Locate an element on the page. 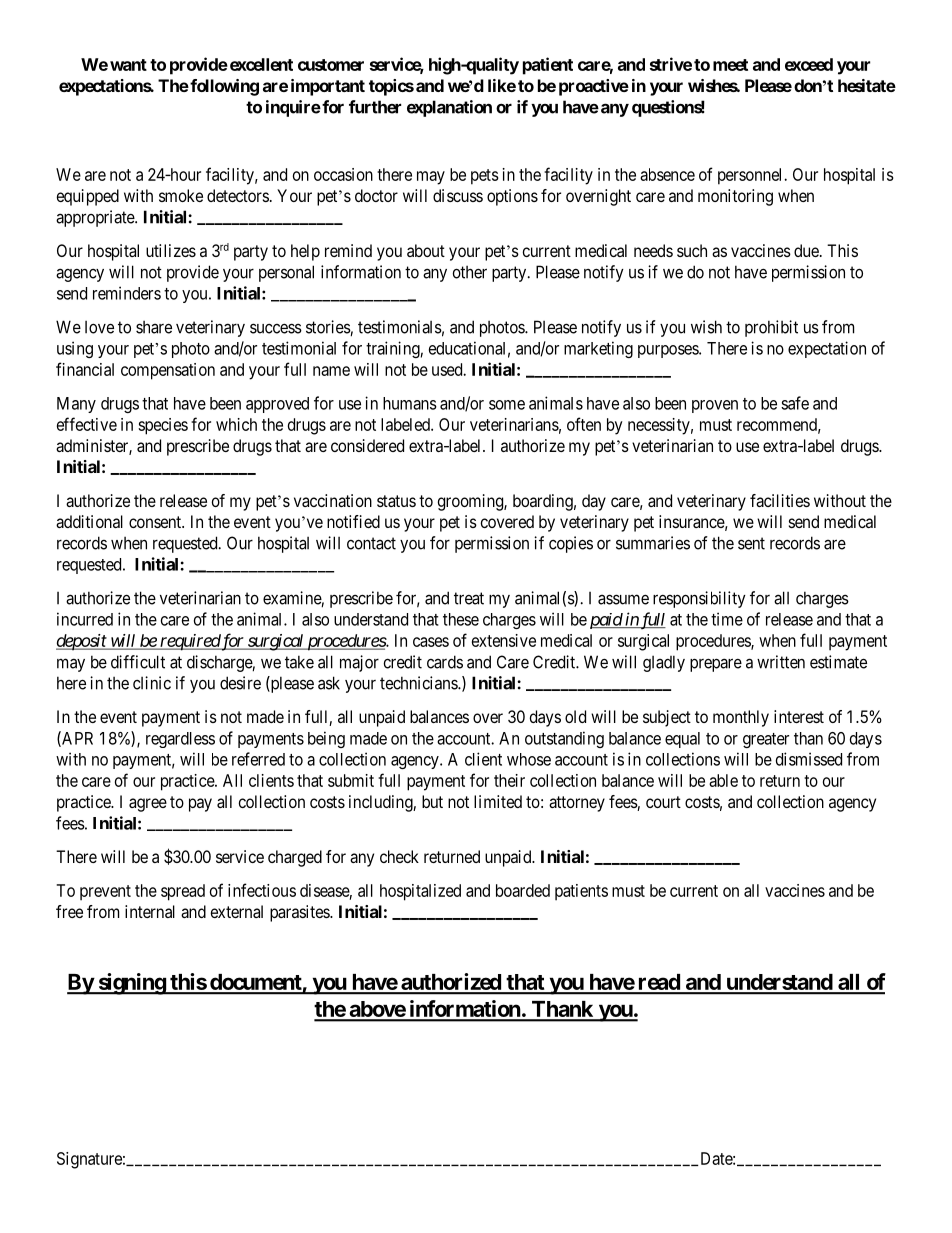 The width and height of the page is (952, 1233). want is located at coordinates (128, 65).
